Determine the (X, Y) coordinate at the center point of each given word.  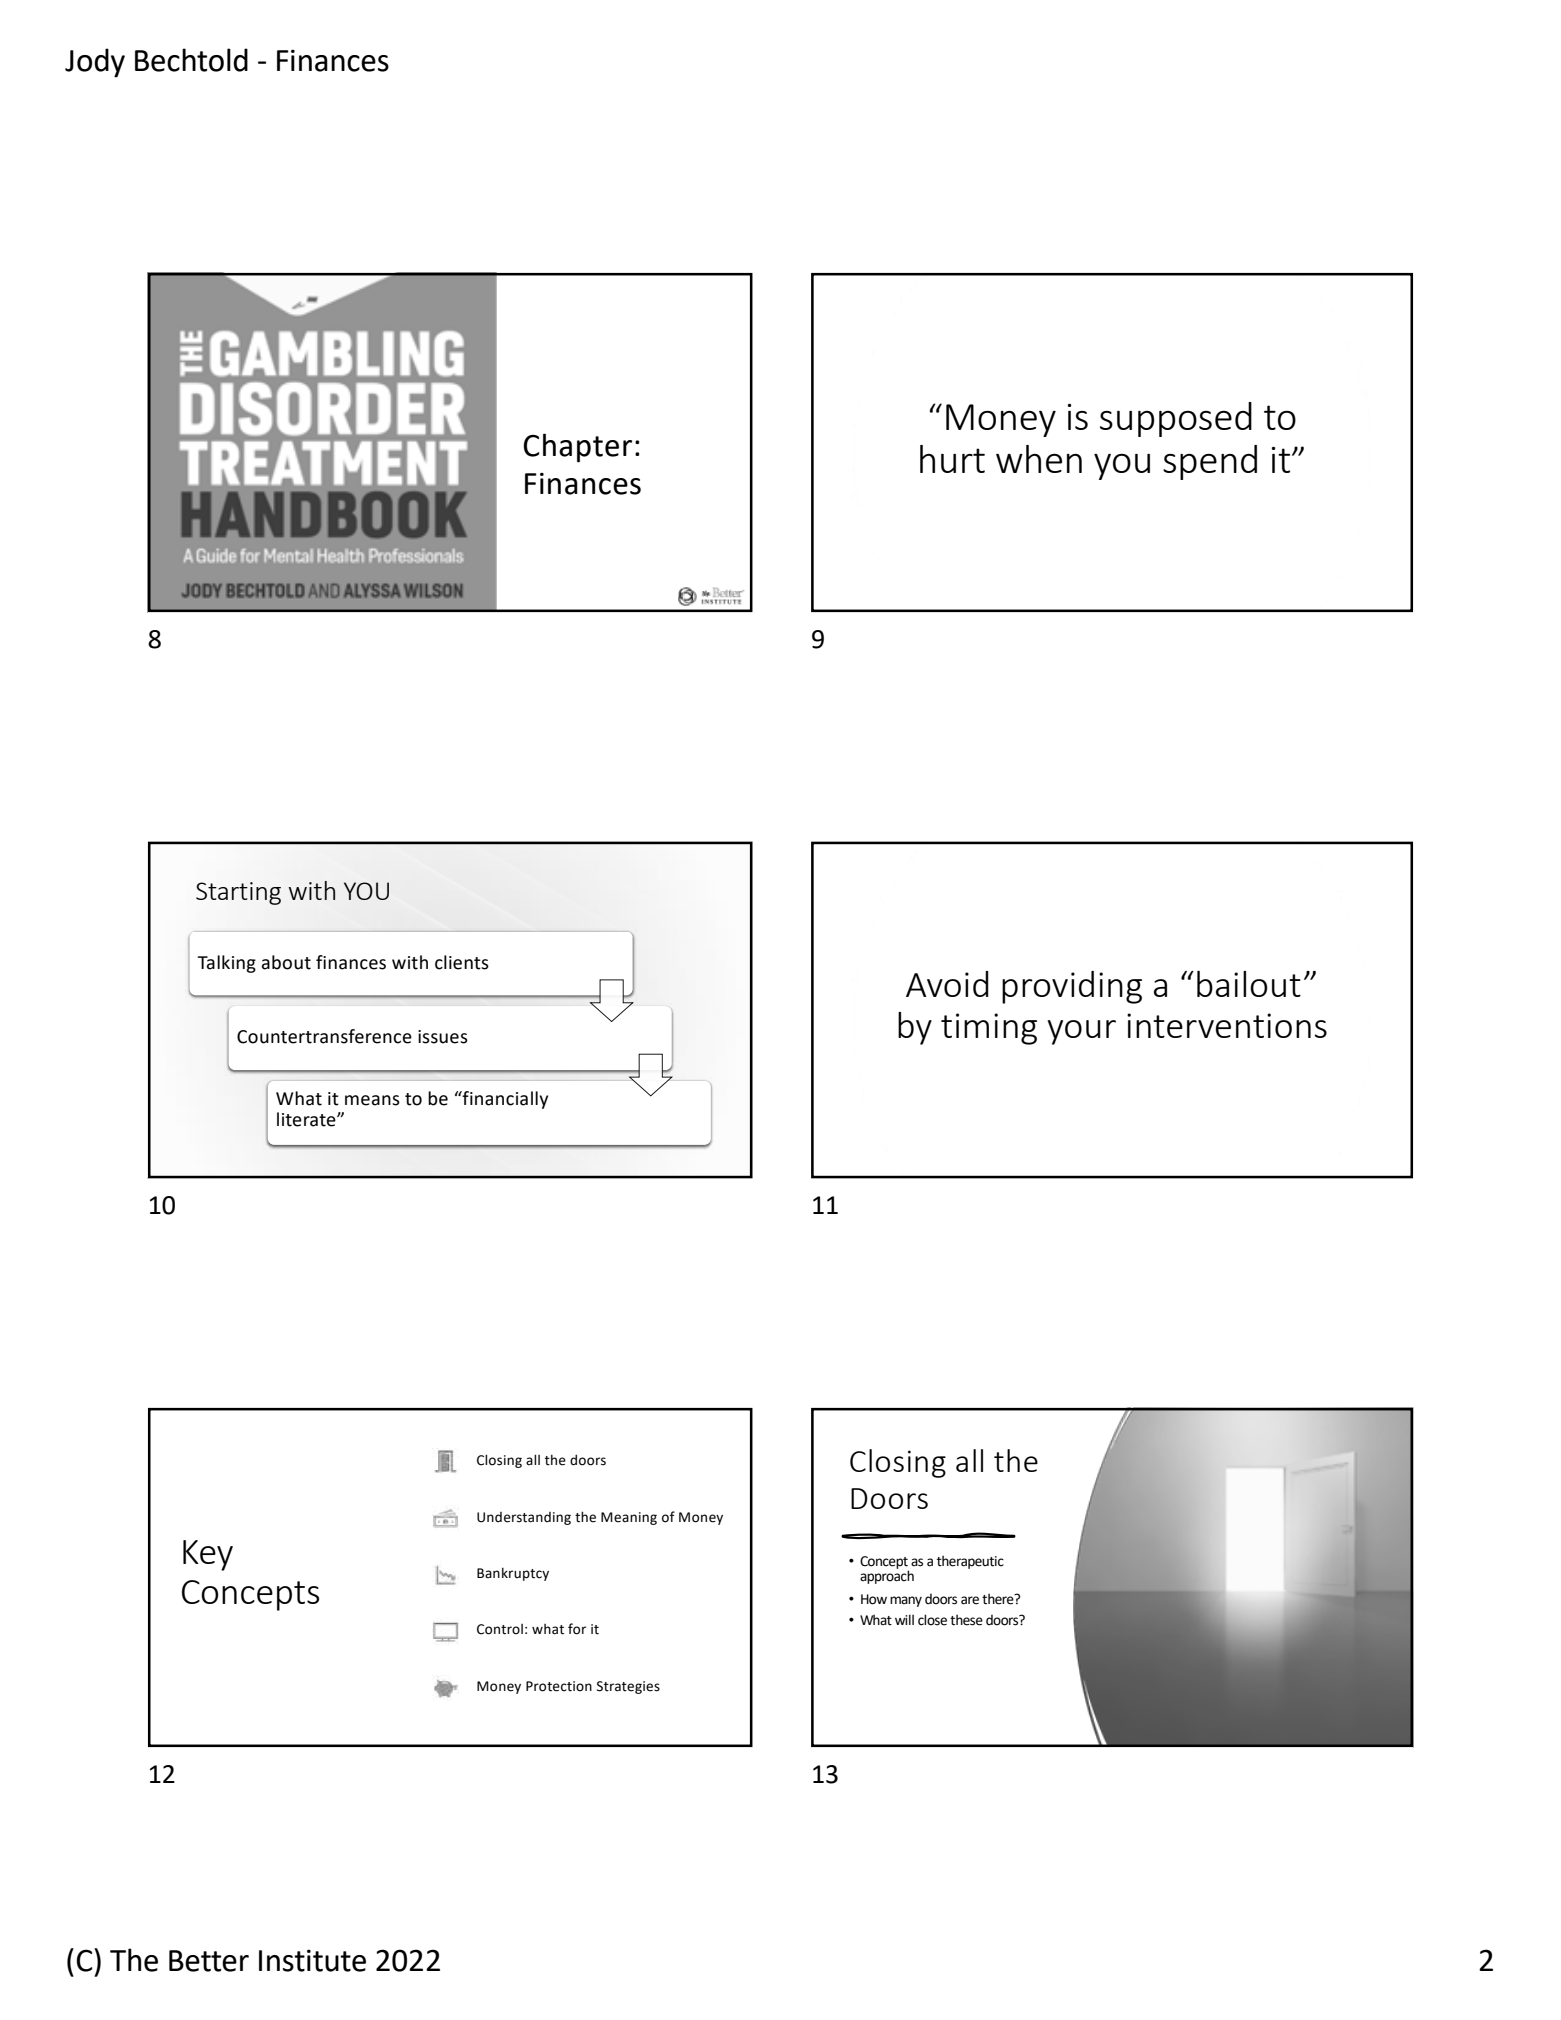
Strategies (628, 1687)
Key (208, 1555)
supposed (1176, 419)
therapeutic (970, 1562)
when (1039, 459)
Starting (238, 893)
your (1081, 1032)
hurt (952, 459)
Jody (95, 63)
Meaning (629, 1518)
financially (504, 1100)
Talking (227, 964)
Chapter (577, 448)
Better (209, 1961)
